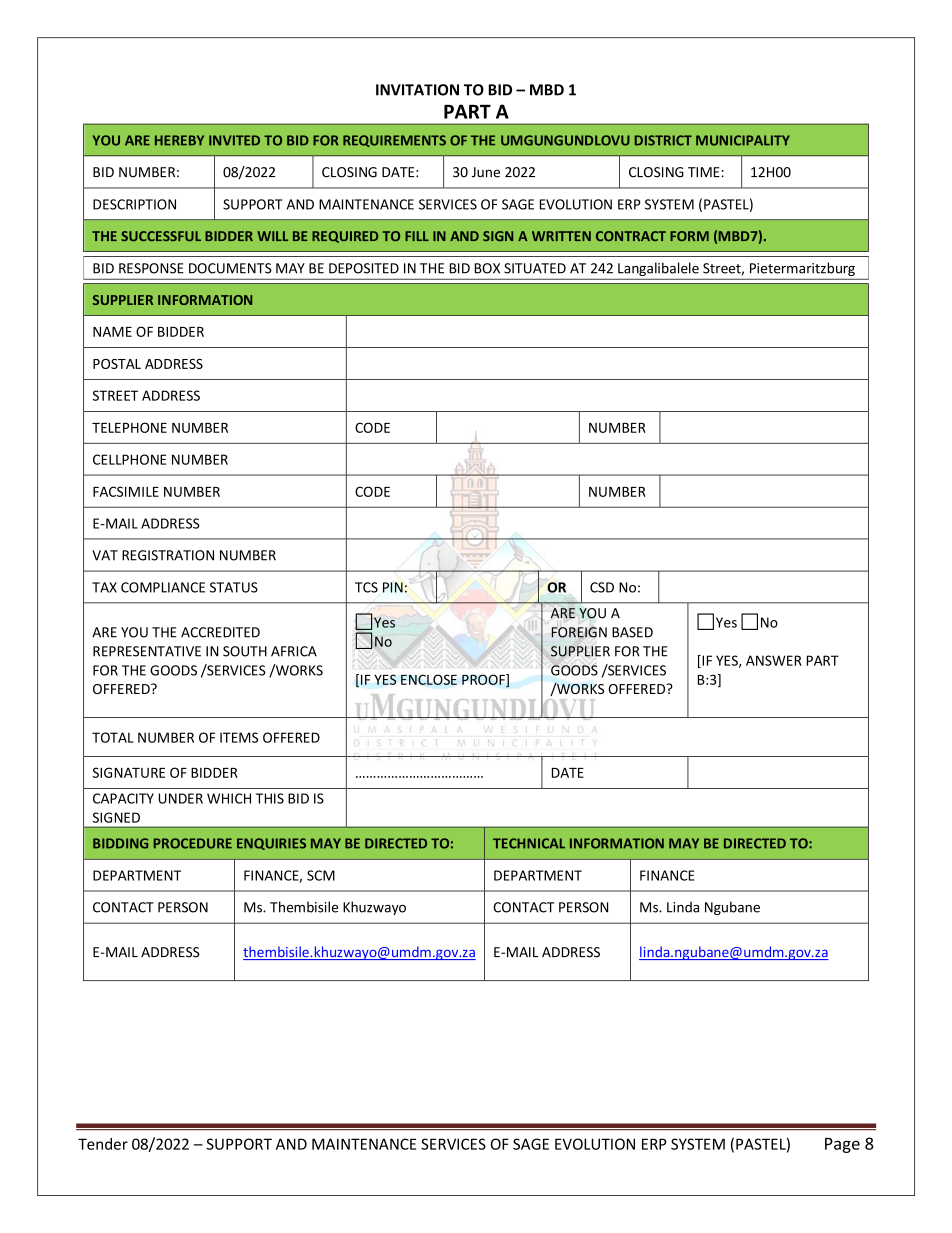 The width and height of the page is (952, 1233). Describe the element at coordinates (484, 680) in the page. I see `PROOF` at that location.
